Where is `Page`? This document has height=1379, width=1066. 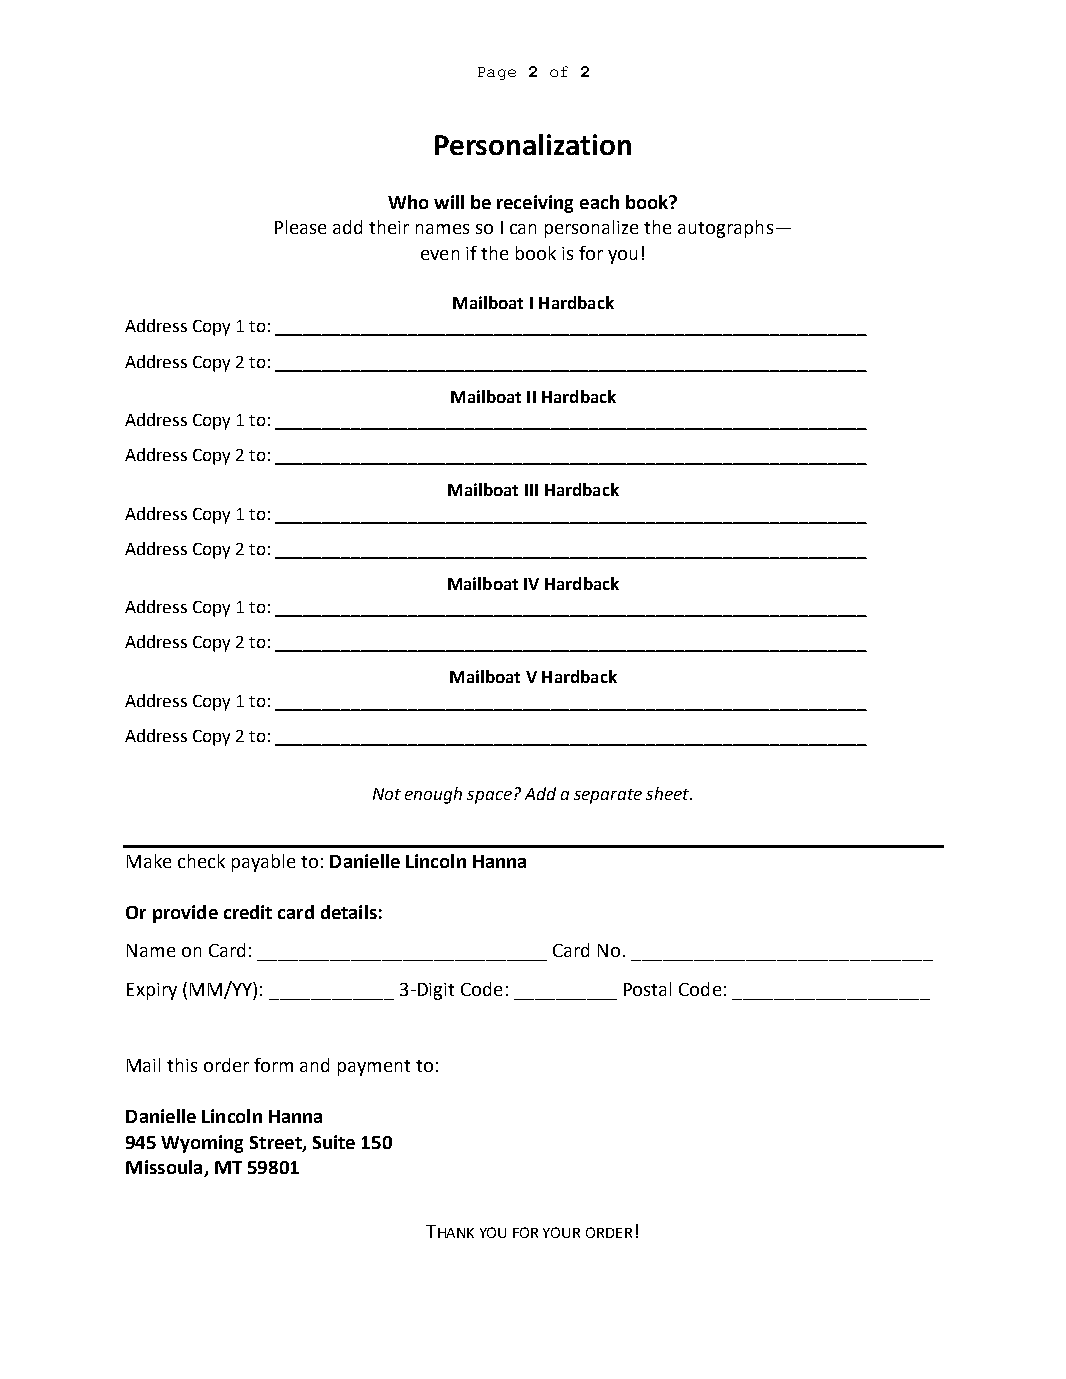 Page is located at coordinates (497, 73).
